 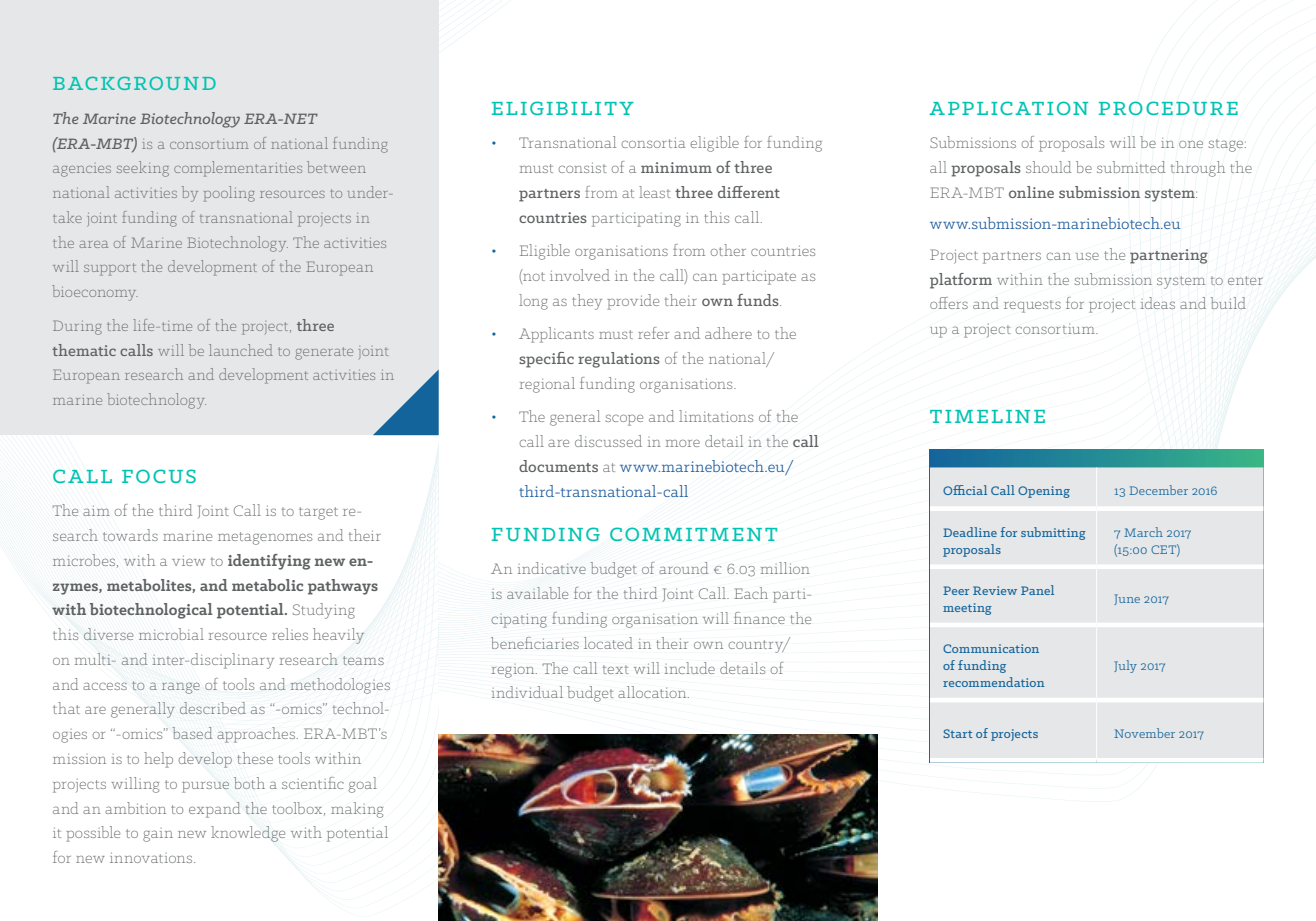 I want to click on refer, so click(x=653, y=333).
